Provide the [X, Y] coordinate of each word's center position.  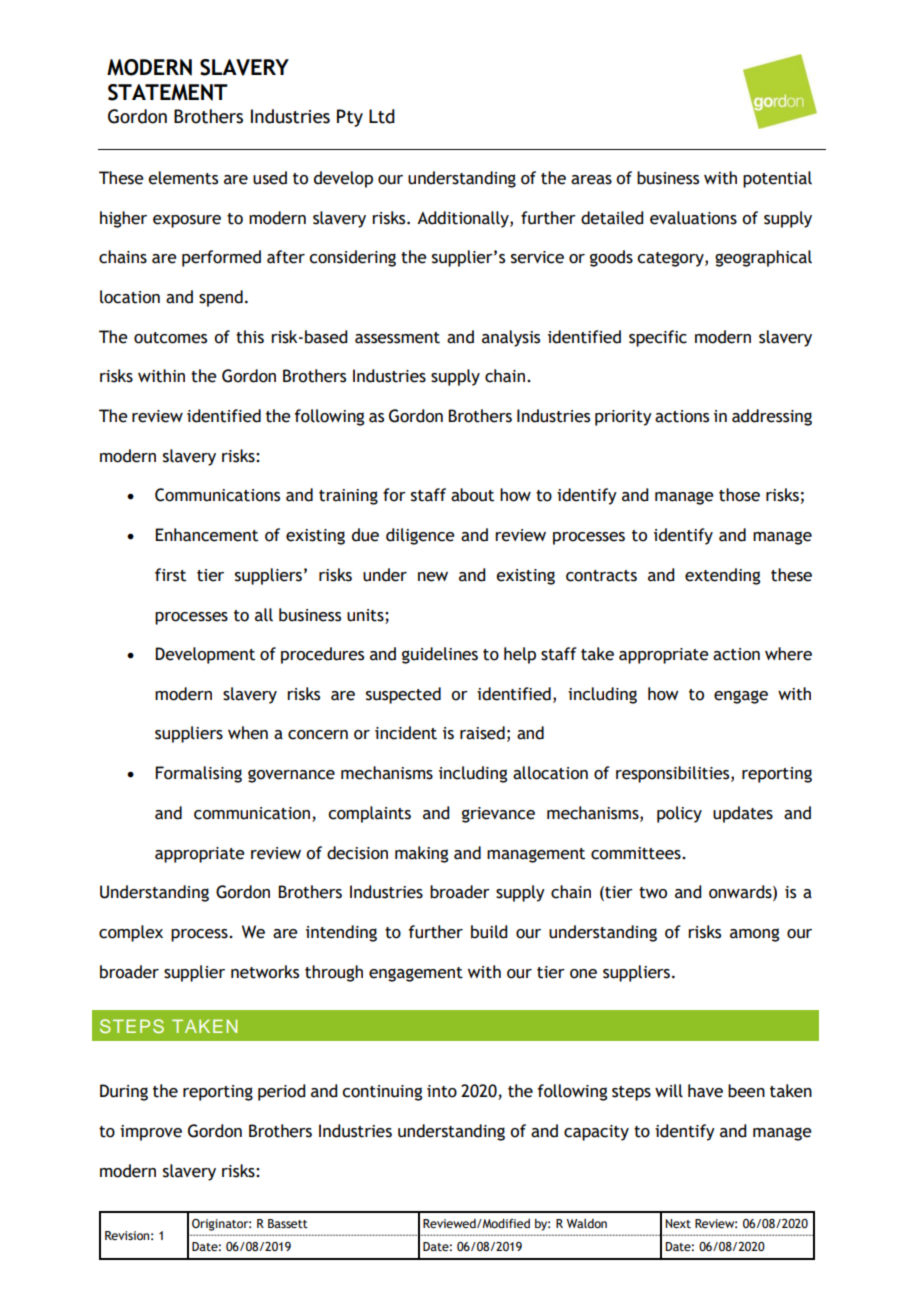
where [788, 654]
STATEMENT [168, 92]
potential [777, 179]
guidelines [440, 655]
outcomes [170, 338]
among [754, 935]
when [248, 733]
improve [151, 1133]
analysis [511, 338]
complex [131, 933]
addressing [772, 417]
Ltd [382, 116]
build [489, 932]
